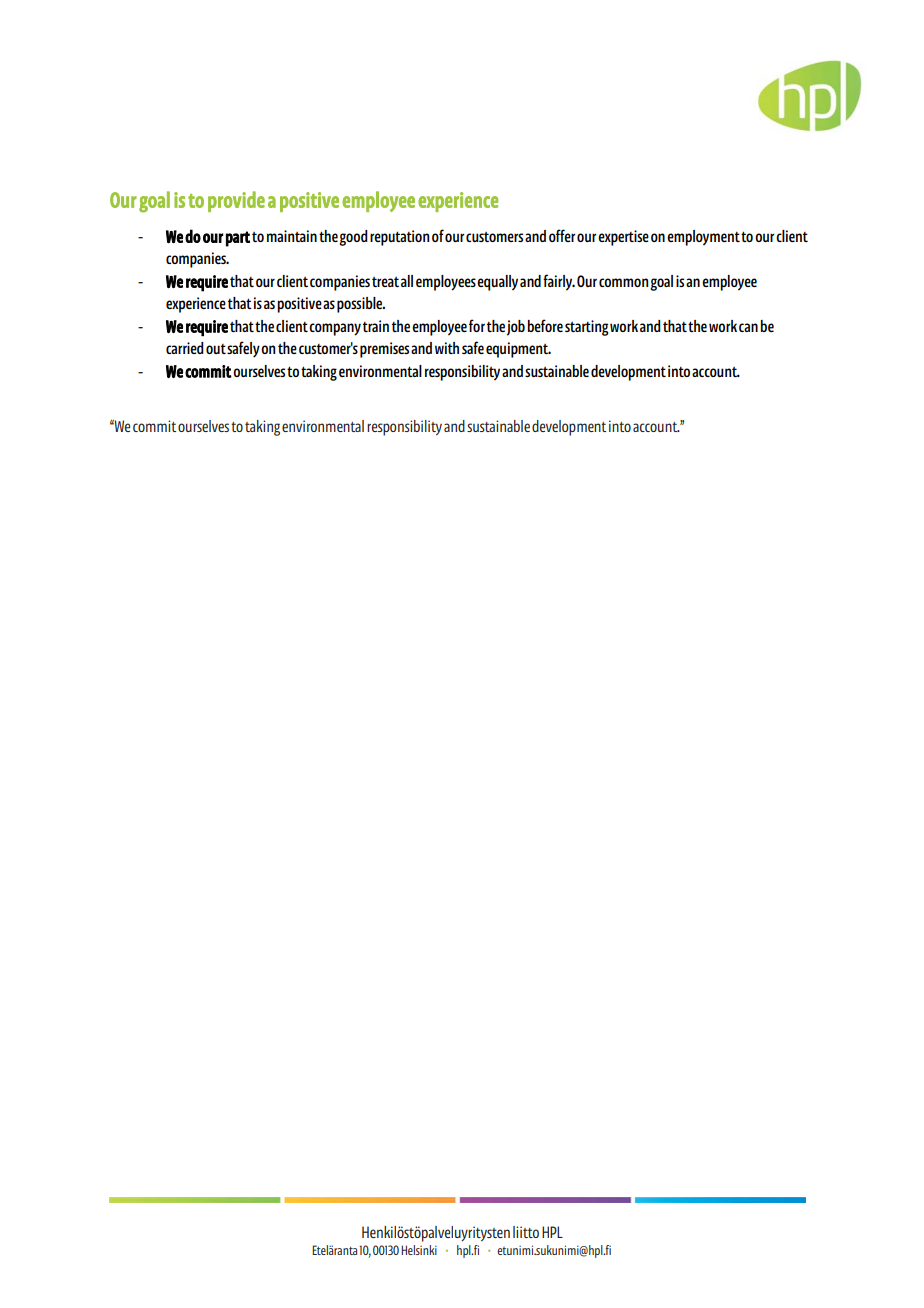 This screenshot has height=1308, width=924. Describe the element at coordinates (238, 239) in the screenshot. I see `part` at that location.
